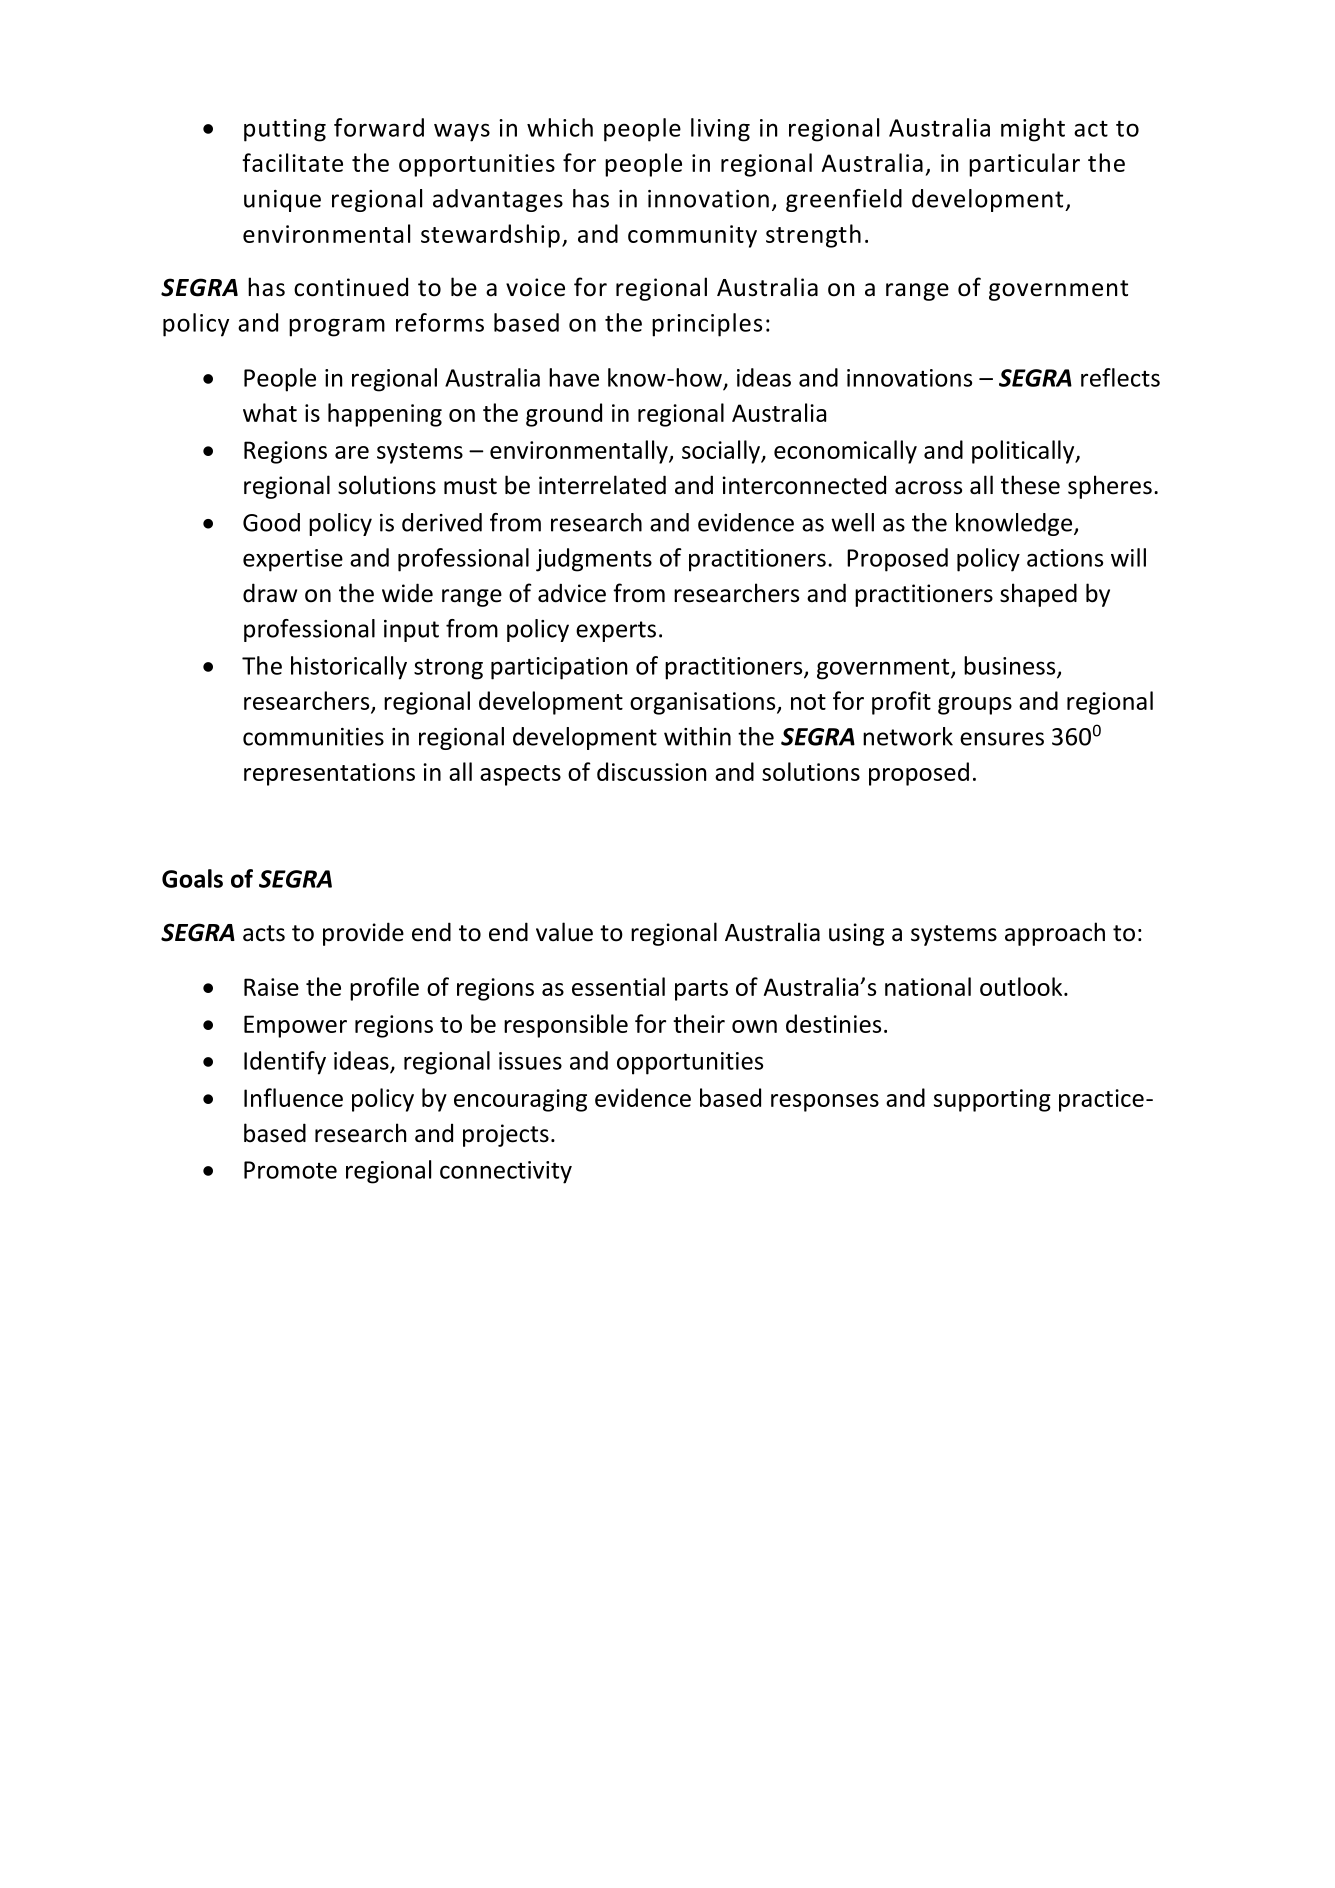 This screenshot has height=1888, width=1335. Describe the element at coordinates (264, 933) in the screenshot. I see `acts` at that location.
